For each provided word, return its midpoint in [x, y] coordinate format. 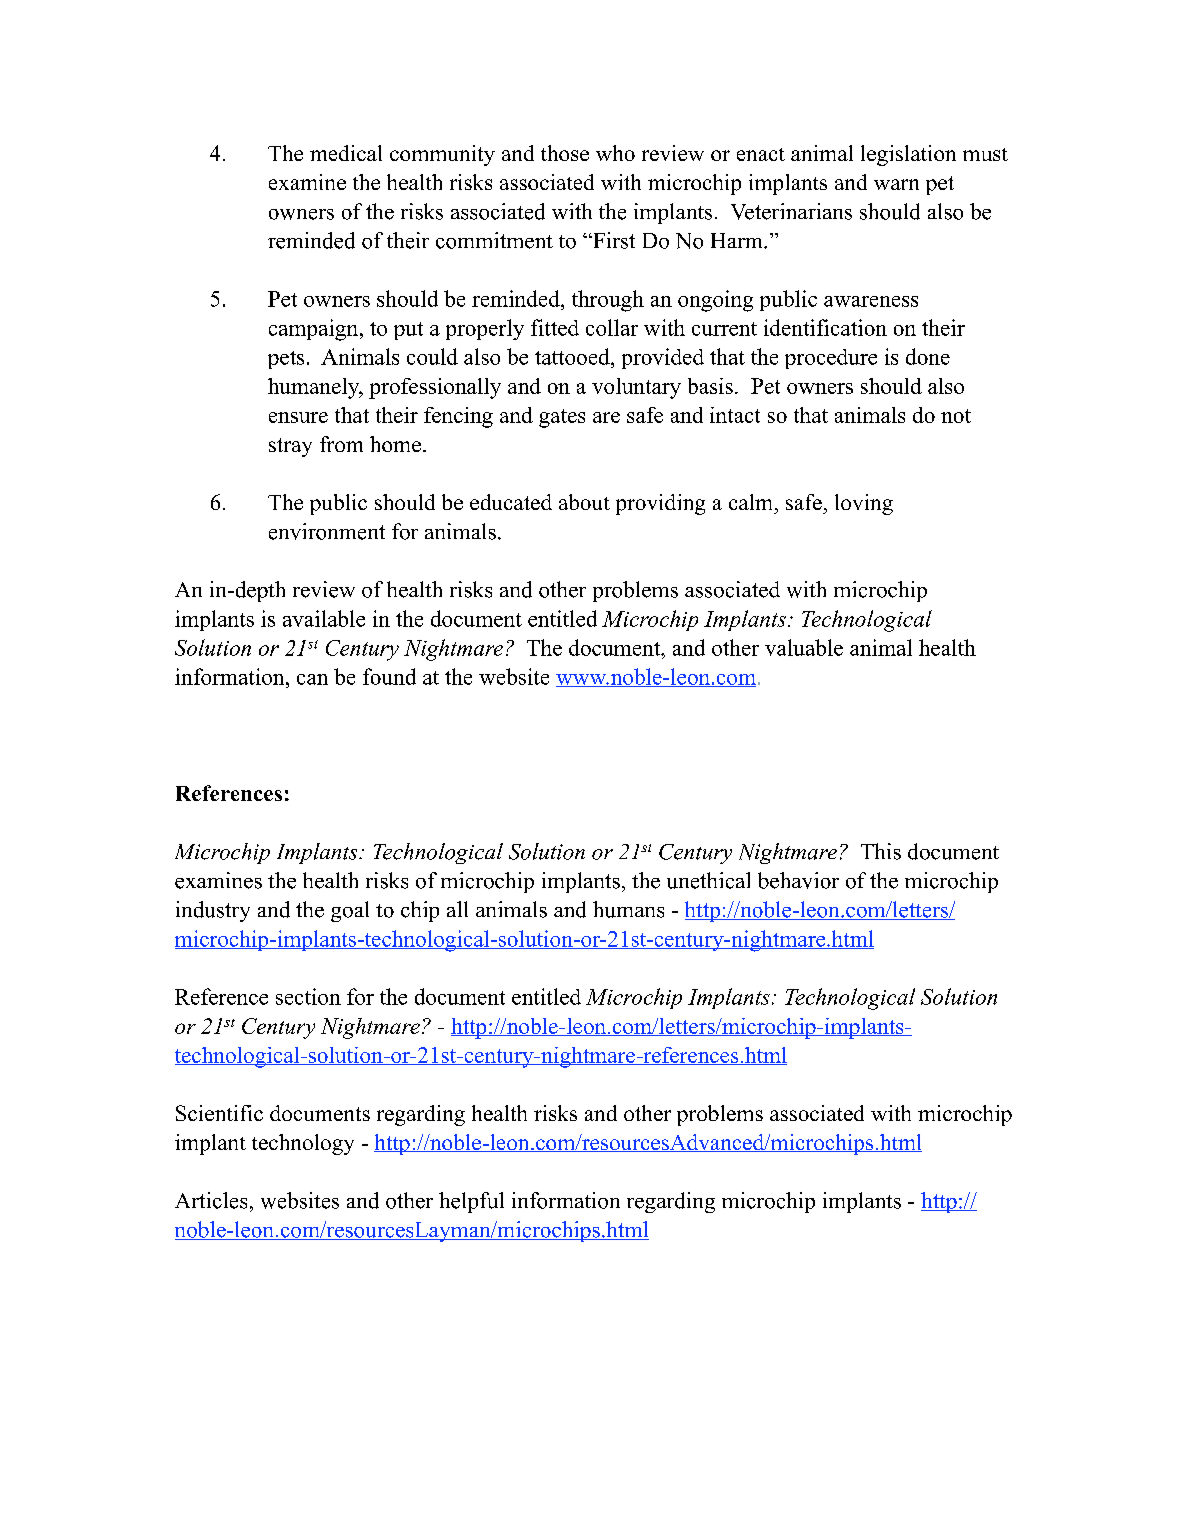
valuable [804, 647]
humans [628, 909]
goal [350, 911]
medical [346, 153]
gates [562, 418]
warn [896, 184]
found [389, 676]
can [312, 679]
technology [303, 1144]
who [615, 153]
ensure [298, 417]
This [881, 851]
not [956, 416]
